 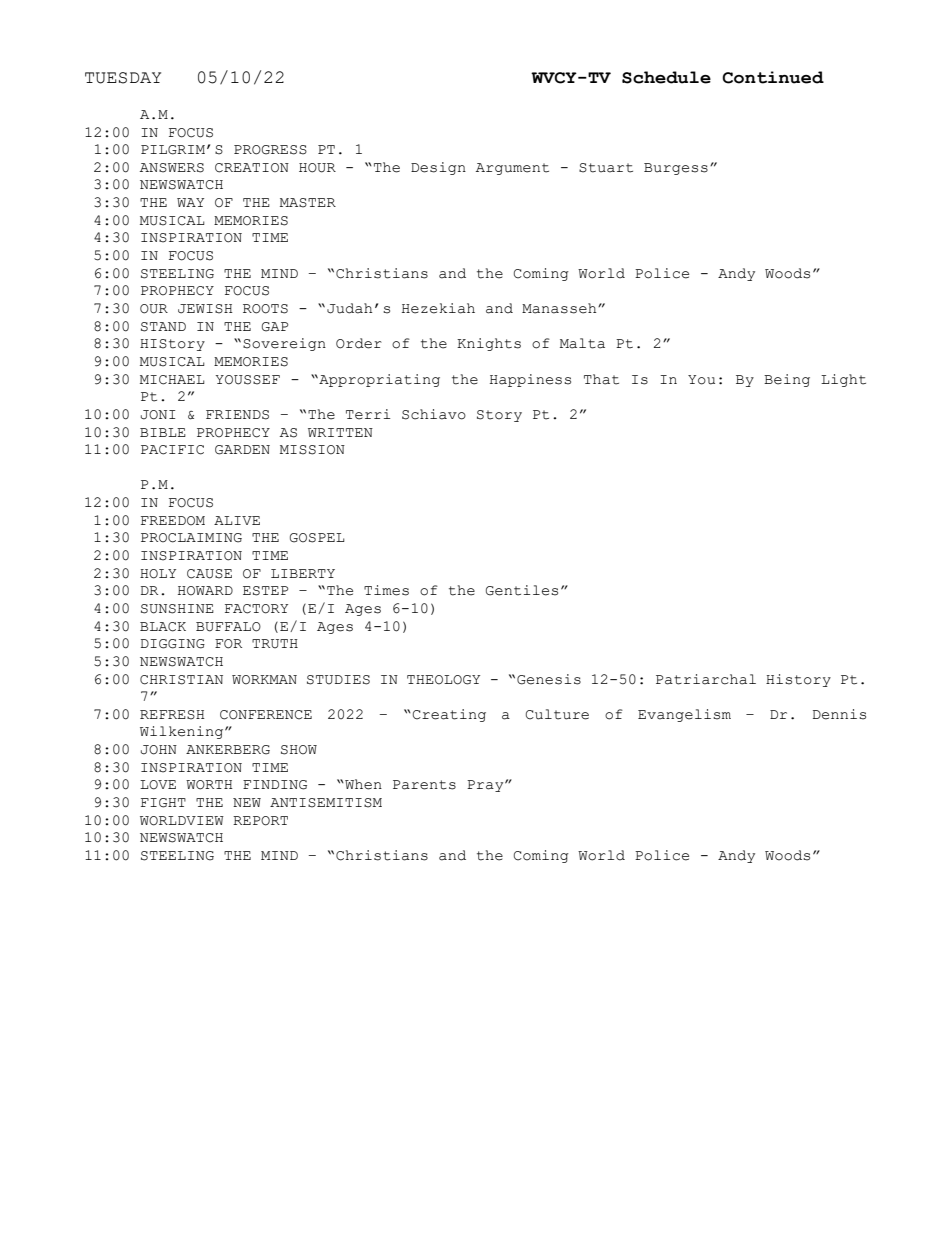 I want to click on Continued, so click(x=773, y=77).
